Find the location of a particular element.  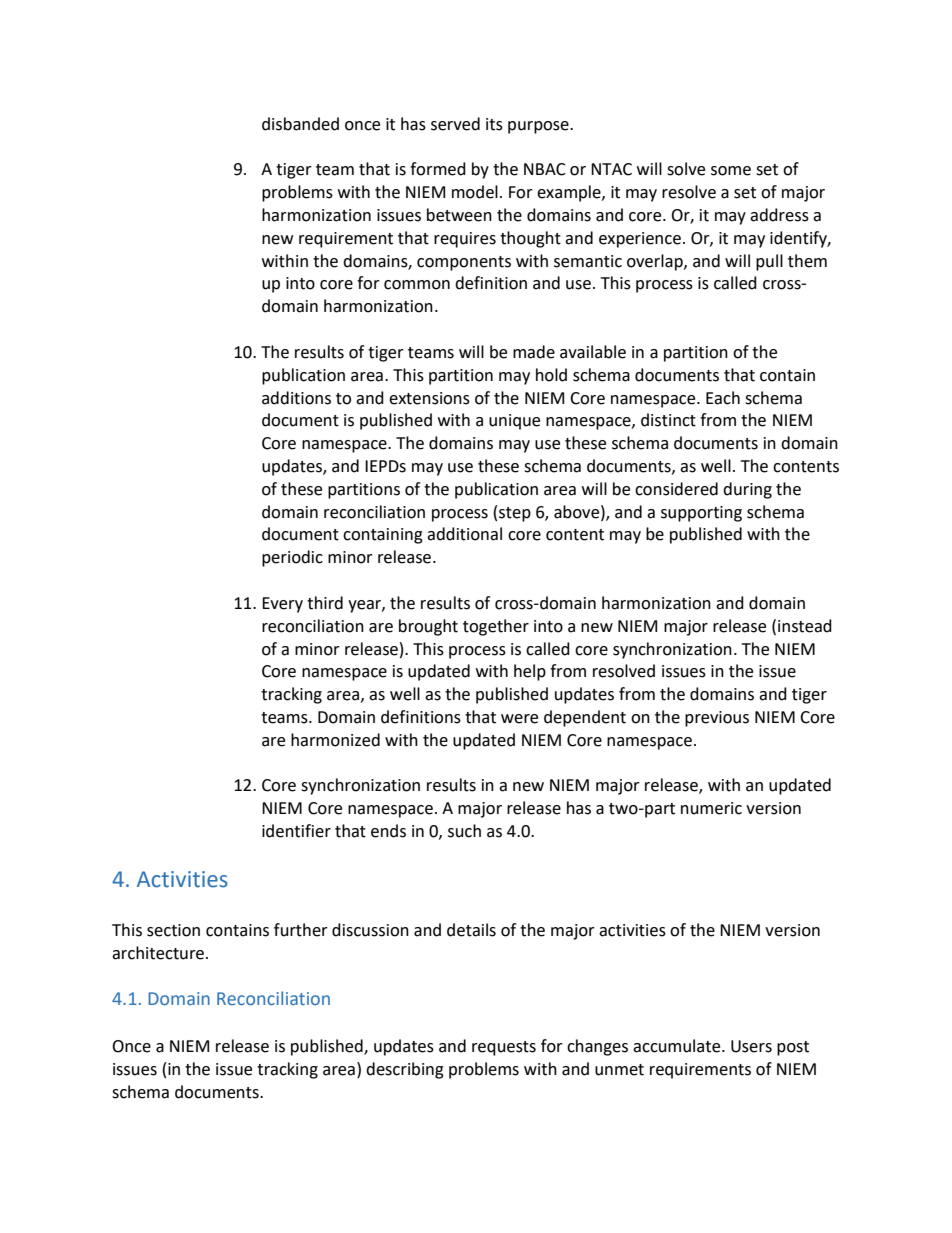

some is located at coordinates (731, 171).
